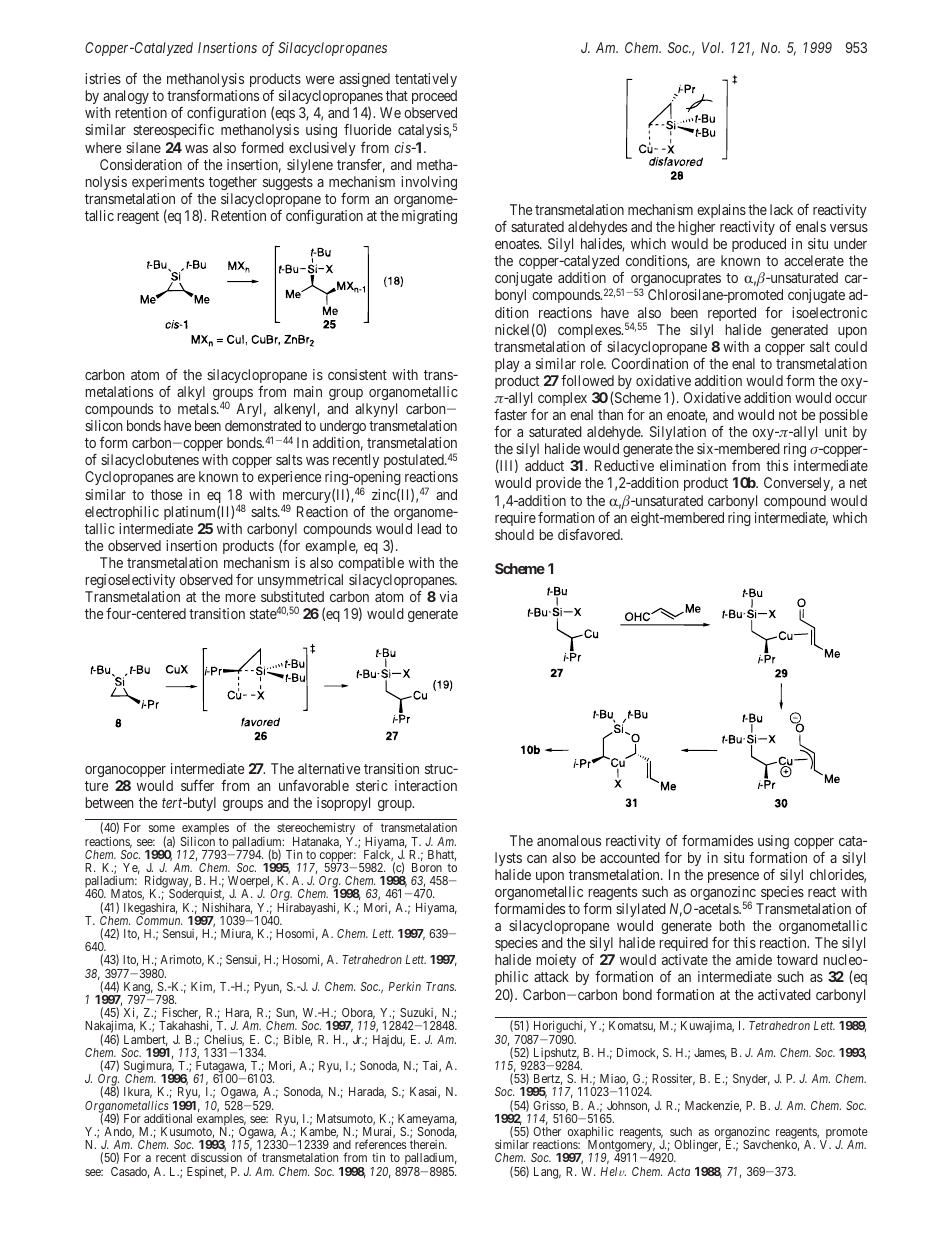 The image size is (952, 1233). What do you see at coordinates (510, 414) in the page?
I see `faster` at bounding box center [510, 414].
